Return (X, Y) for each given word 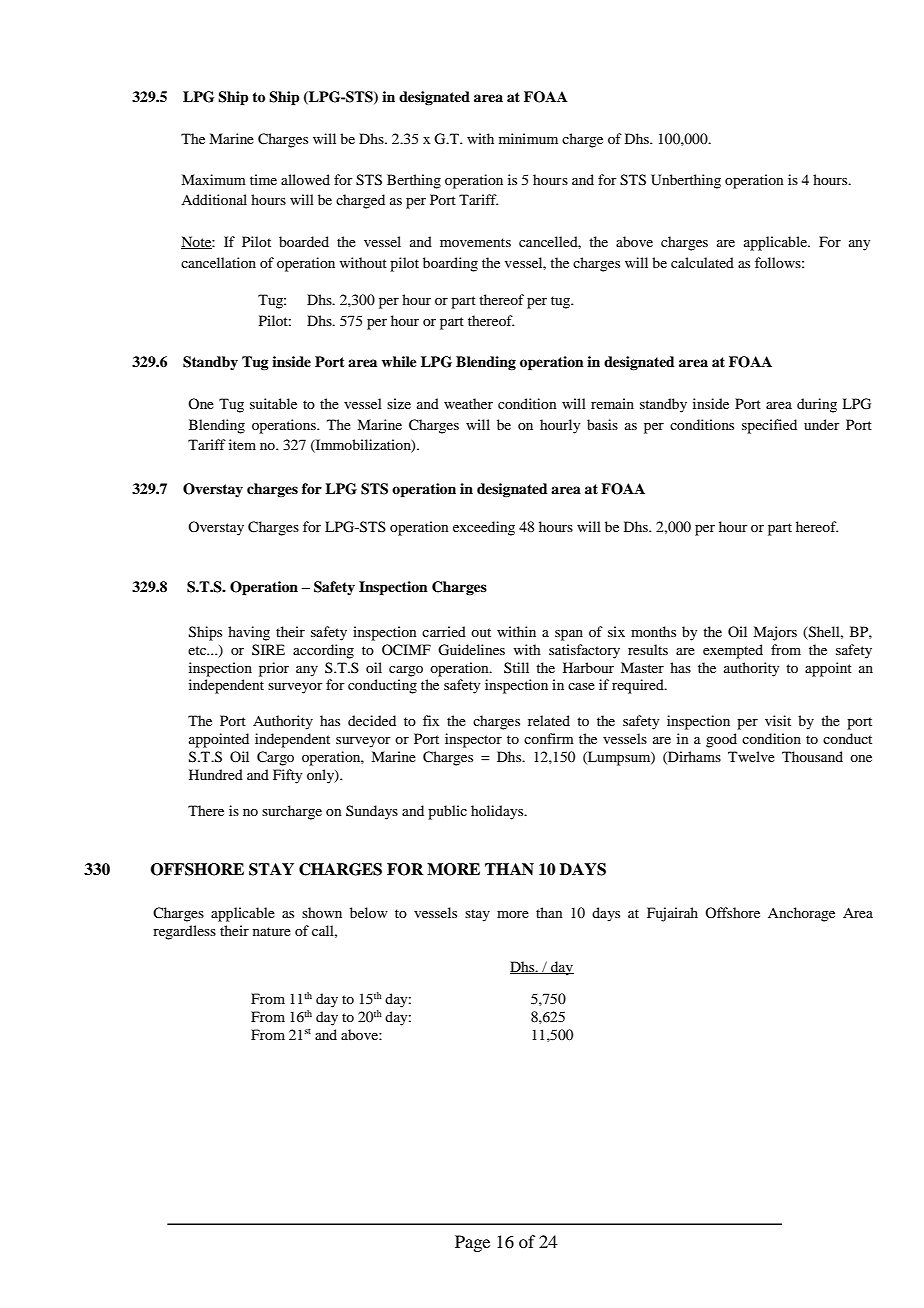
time (263, 179)
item (242, 444)
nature (272, 931)
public (447, 812)
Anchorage (801, 914)
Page (472, 1243)
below (369, 912)
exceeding (484, 528)
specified (769, 426)
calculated (702, 262)
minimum (528, 138)
